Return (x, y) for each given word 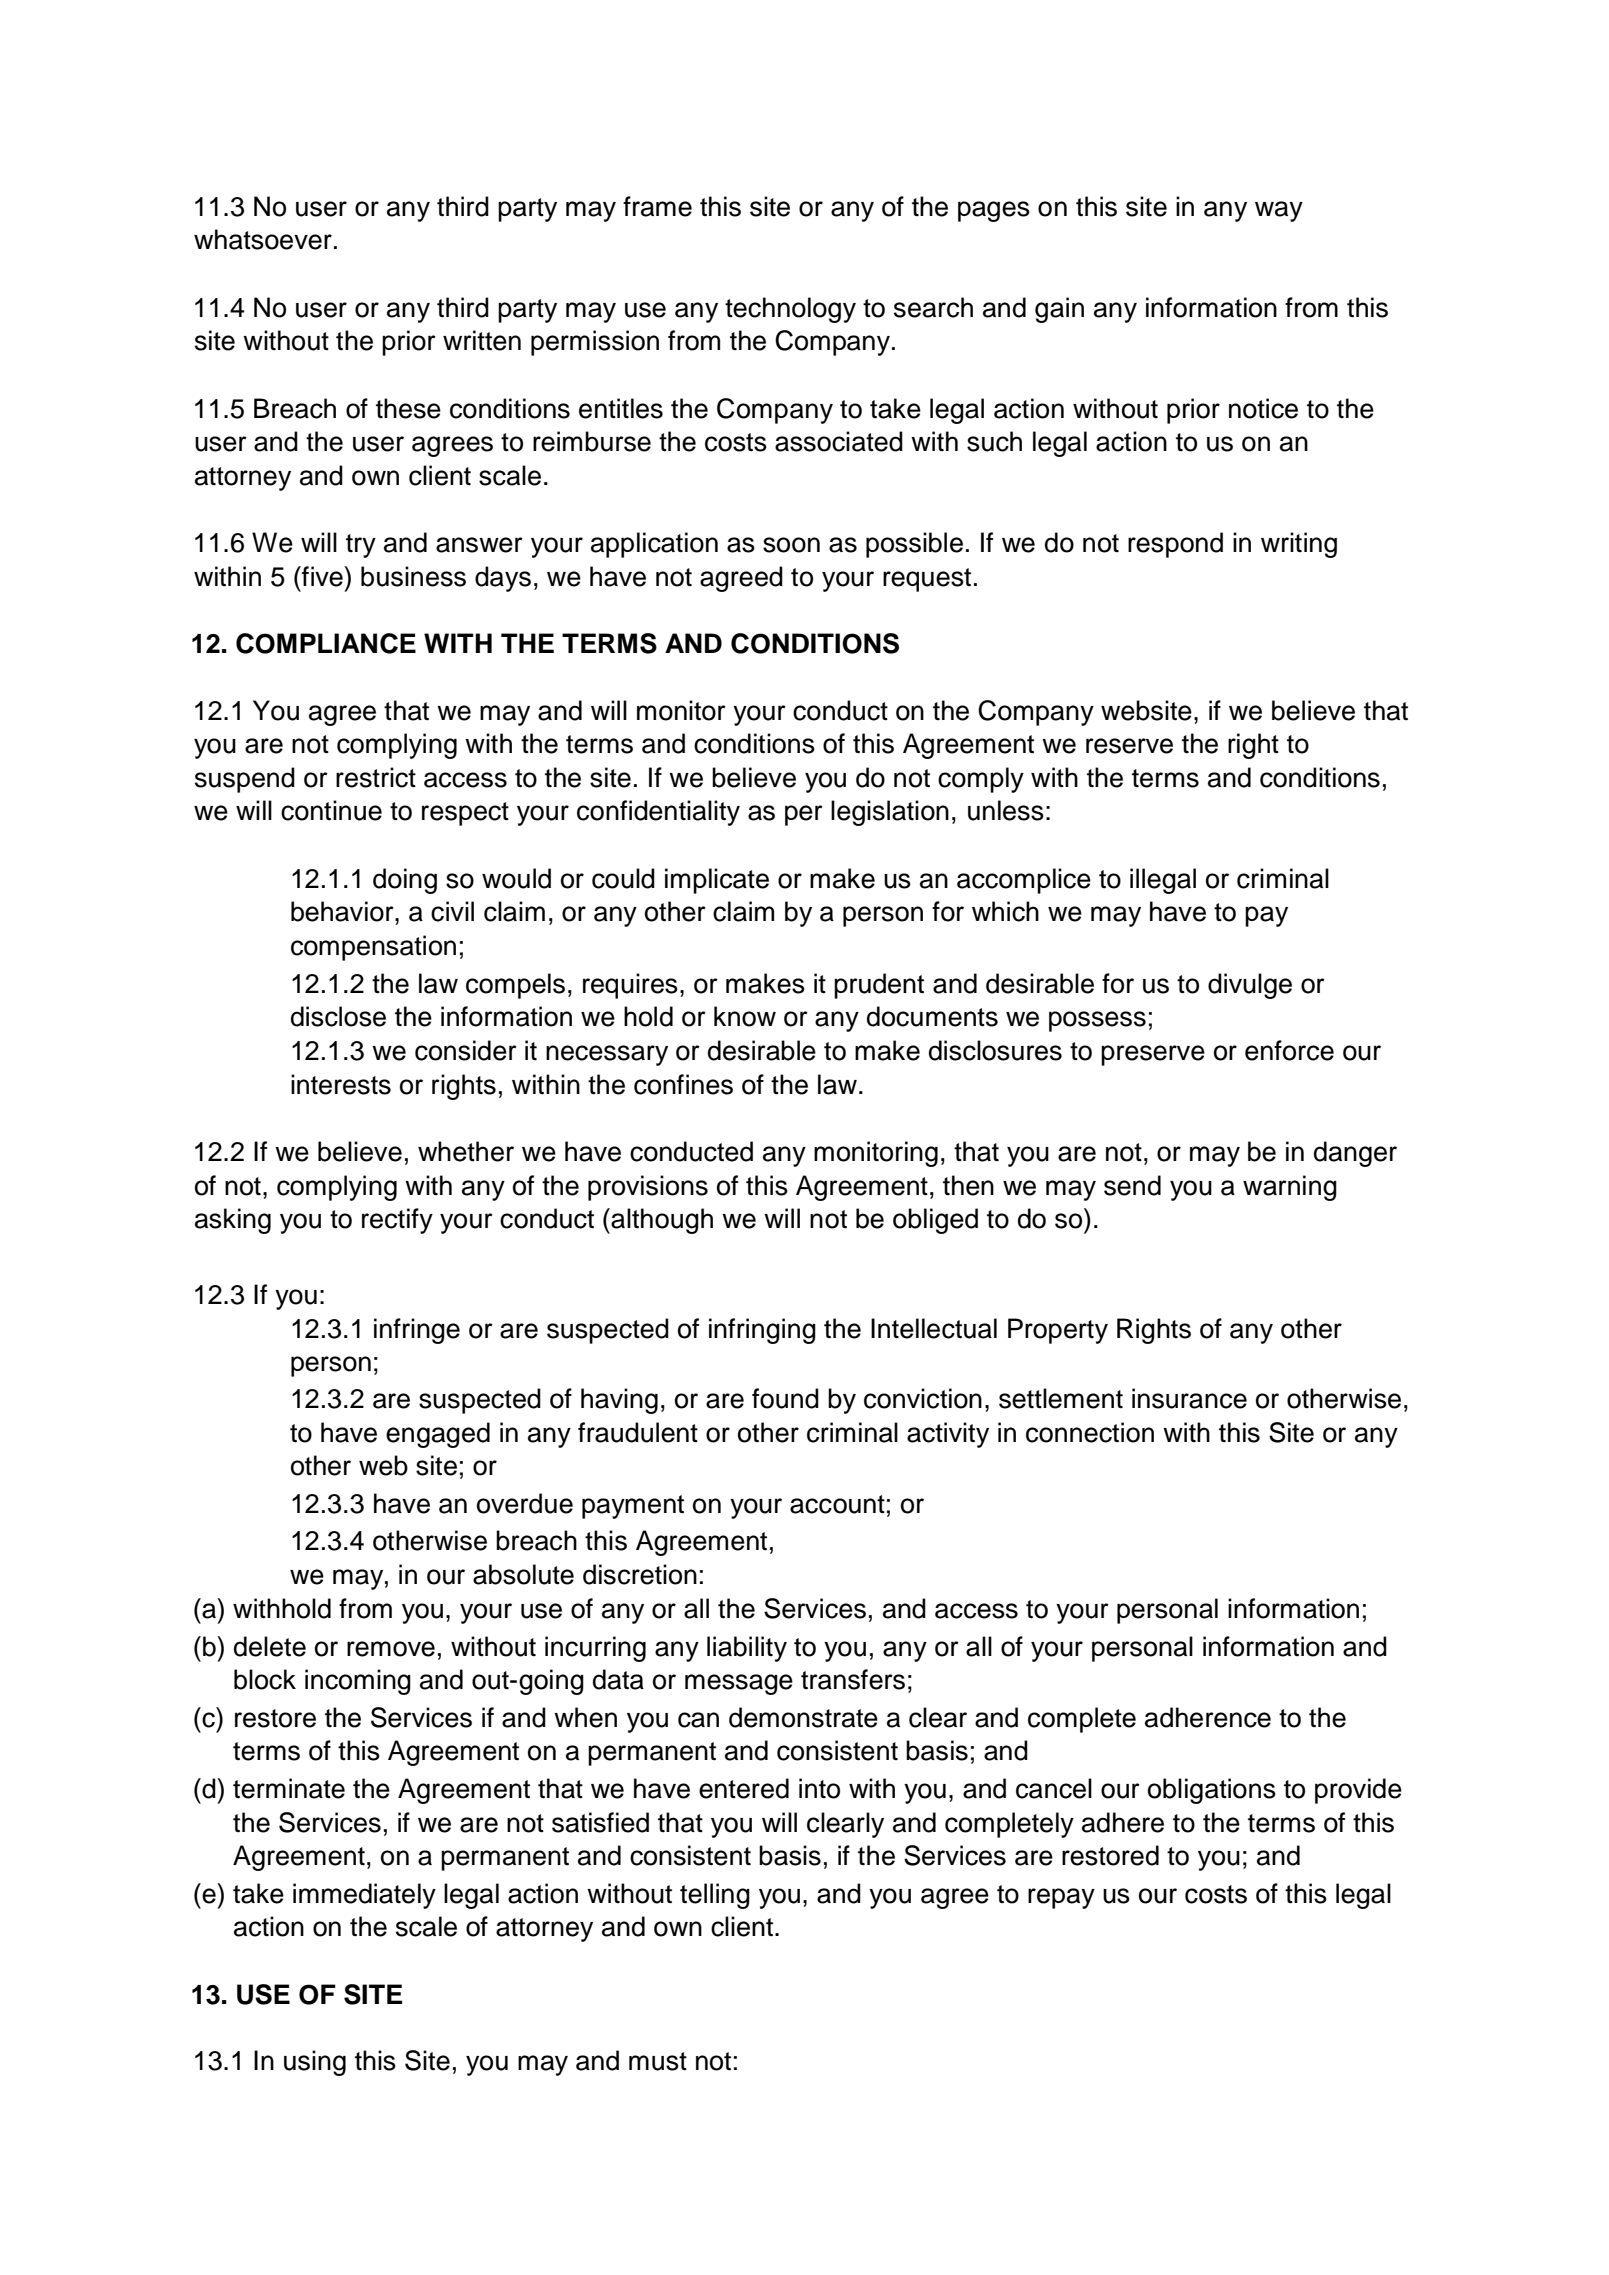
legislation (890, 813)
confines (683, 1084)
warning (1290, 1188)
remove (391, 1649)
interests (341, 1084)
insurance (1189, 1398)
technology (790, 310)
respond (1175, 545)
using (315, 2063)
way (1279, 211)
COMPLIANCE (326, 643)
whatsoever (263, 239)
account (837, 1504)
